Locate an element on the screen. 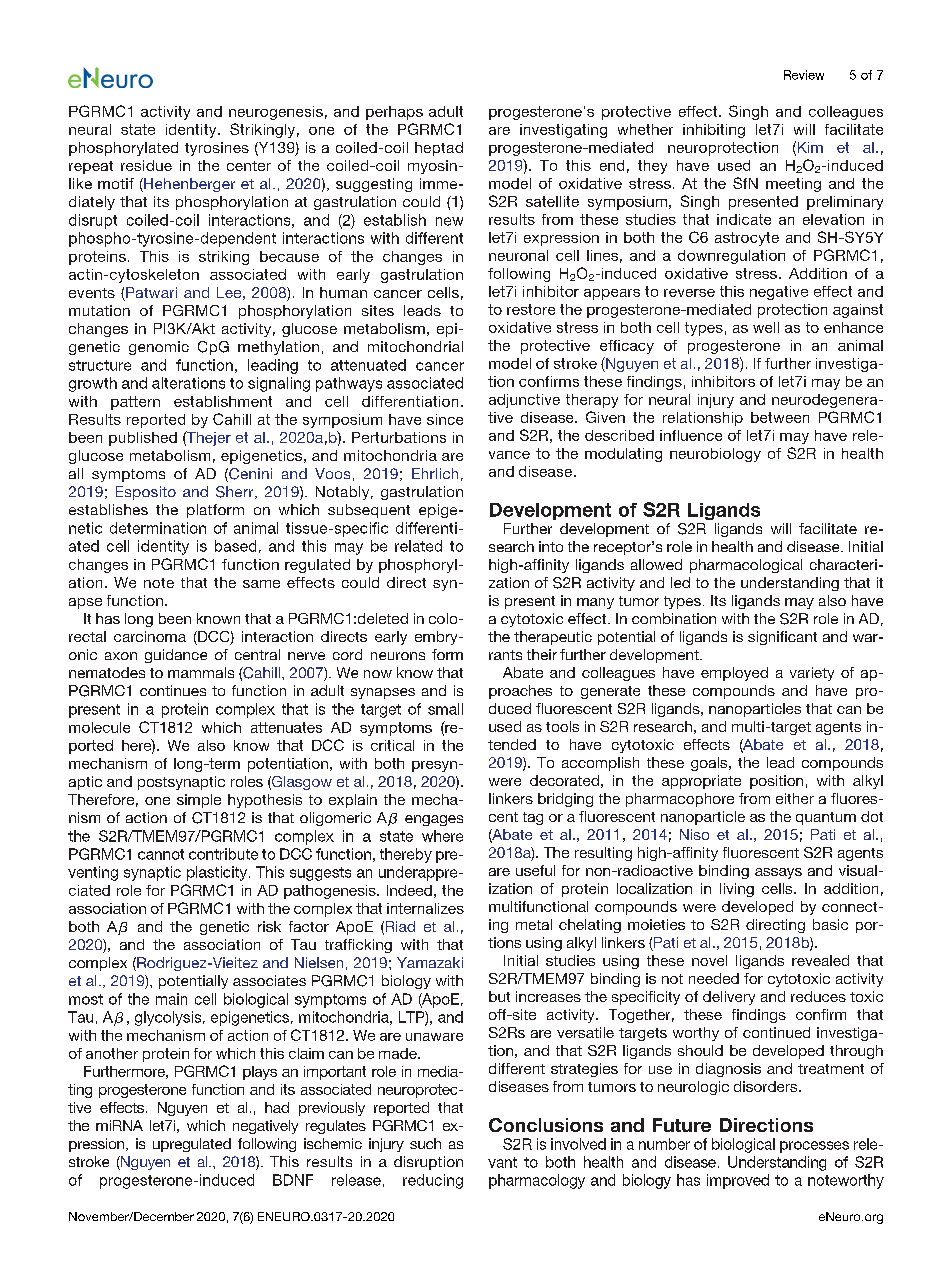 The width and height of the screenshot is (952, 1275). processes is located at coordinates (814, 1147).
